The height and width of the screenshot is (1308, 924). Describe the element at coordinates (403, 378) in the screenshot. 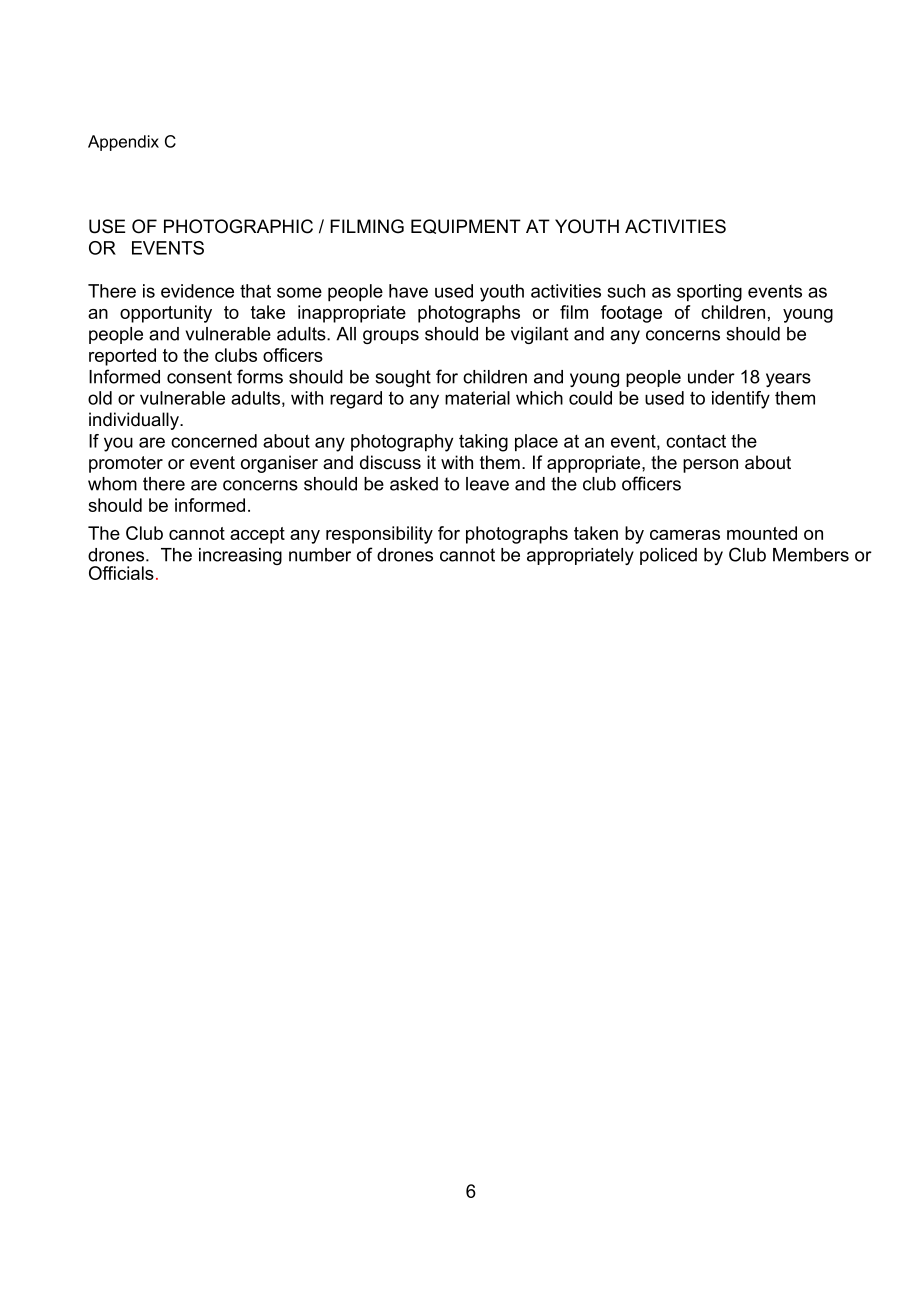

I see `sought` at that location.
